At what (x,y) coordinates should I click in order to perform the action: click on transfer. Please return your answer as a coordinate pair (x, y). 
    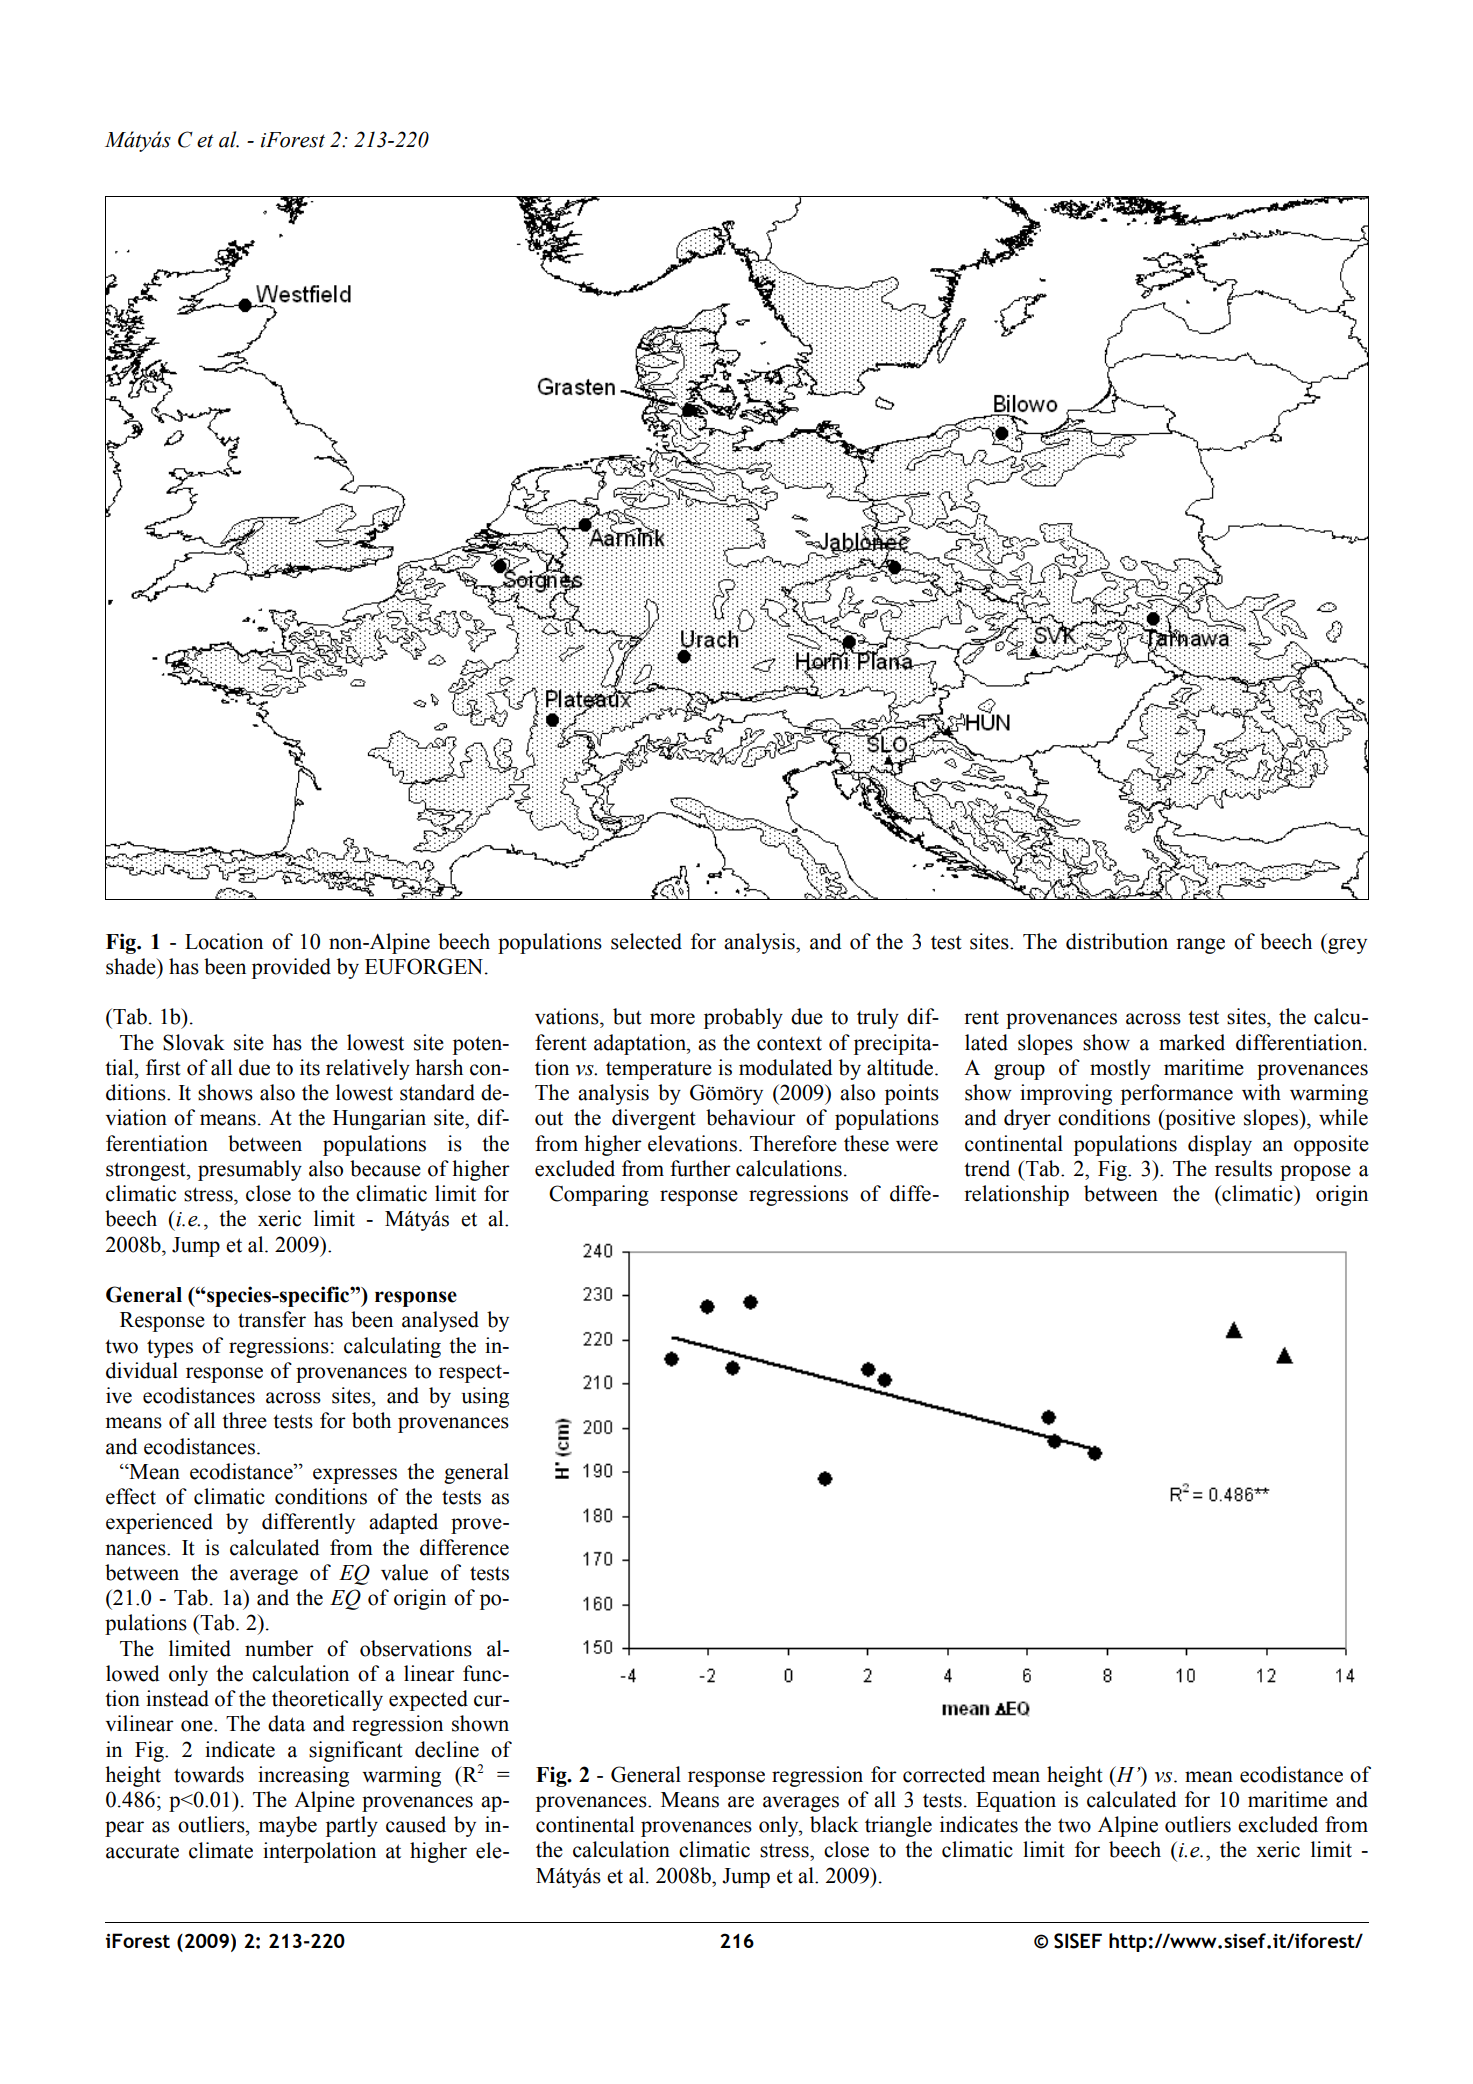
    Looking at the image, I should click on (272, 1319).
